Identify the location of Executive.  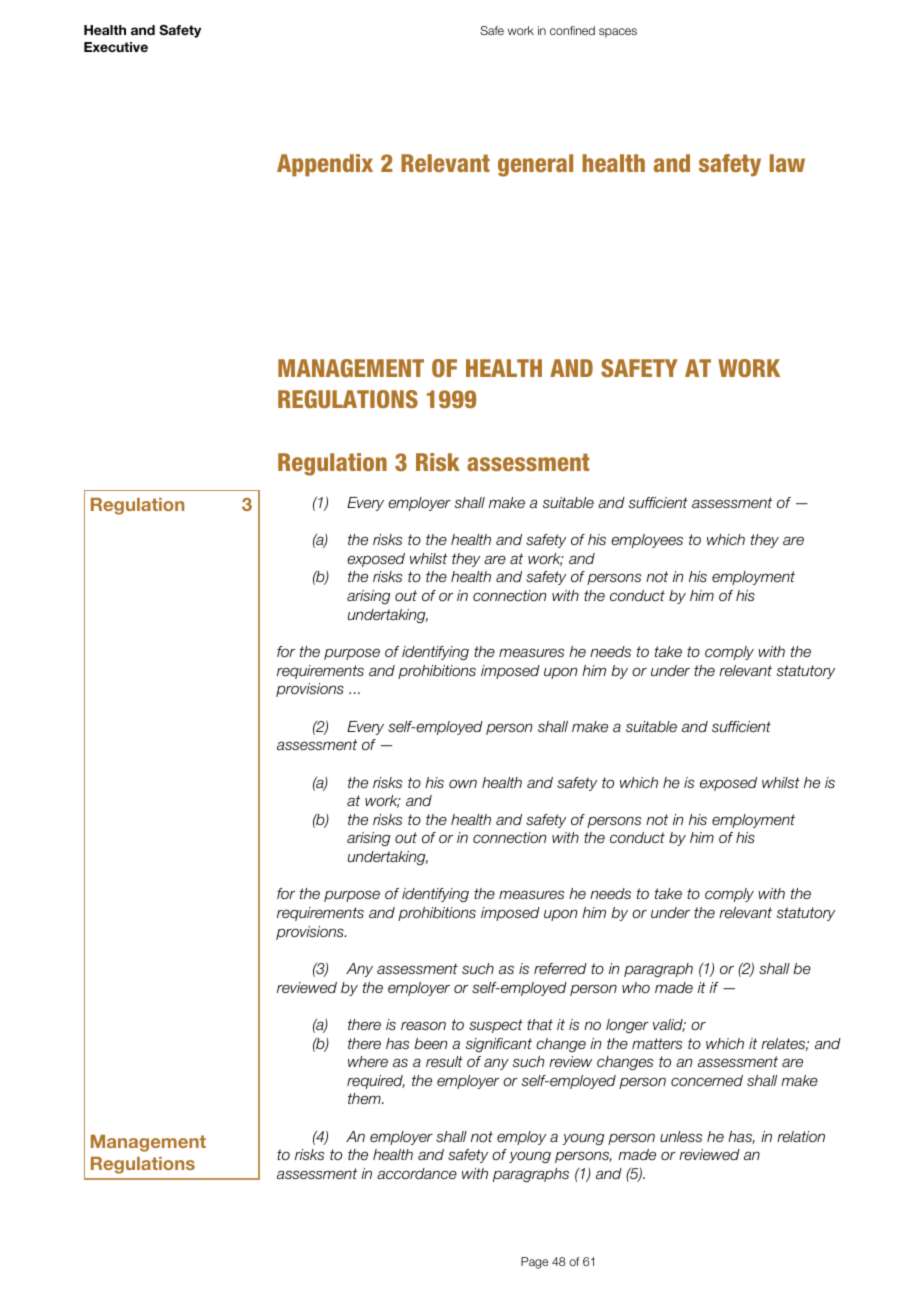
(116, 47).
